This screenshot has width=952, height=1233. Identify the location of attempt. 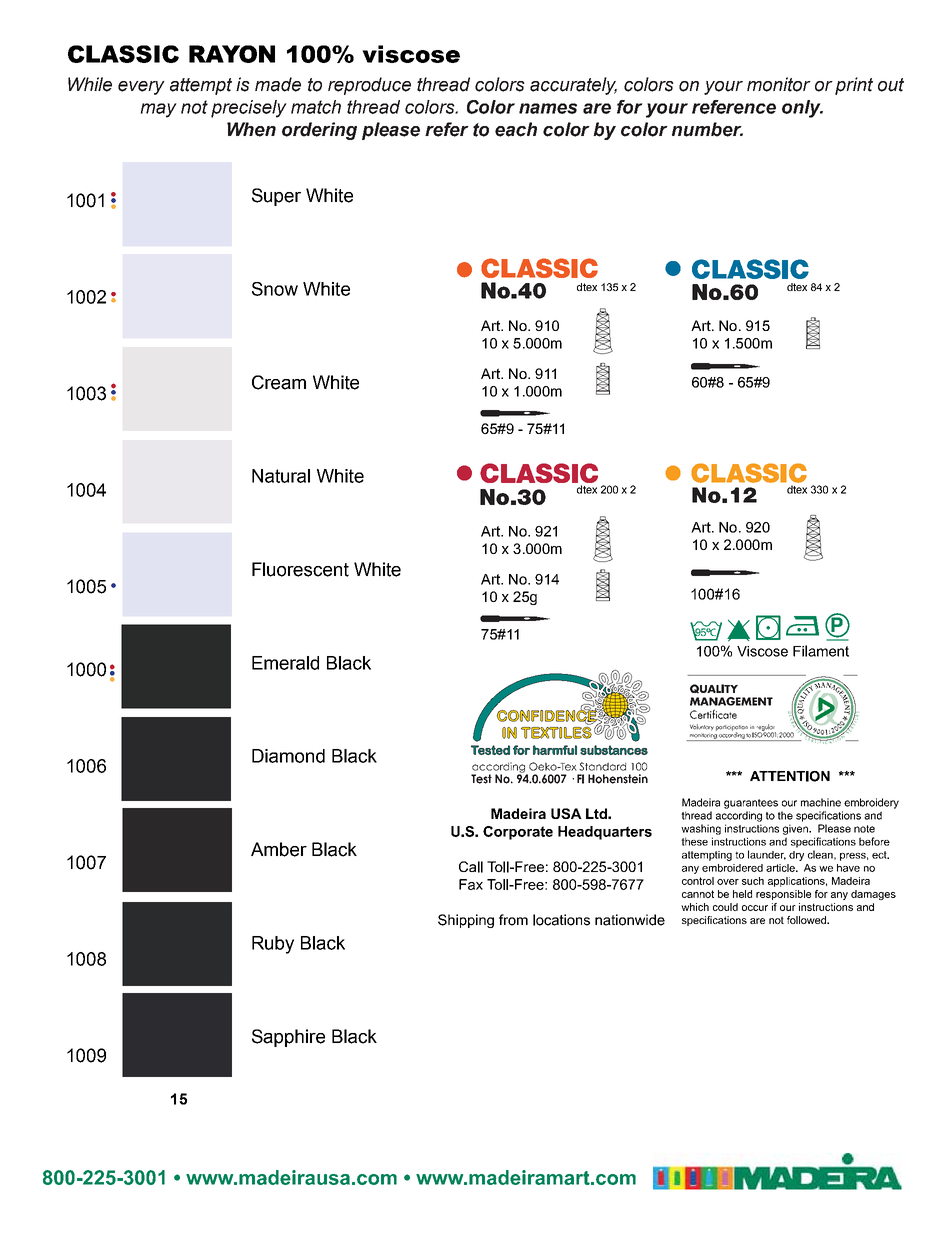
(201, 86).
